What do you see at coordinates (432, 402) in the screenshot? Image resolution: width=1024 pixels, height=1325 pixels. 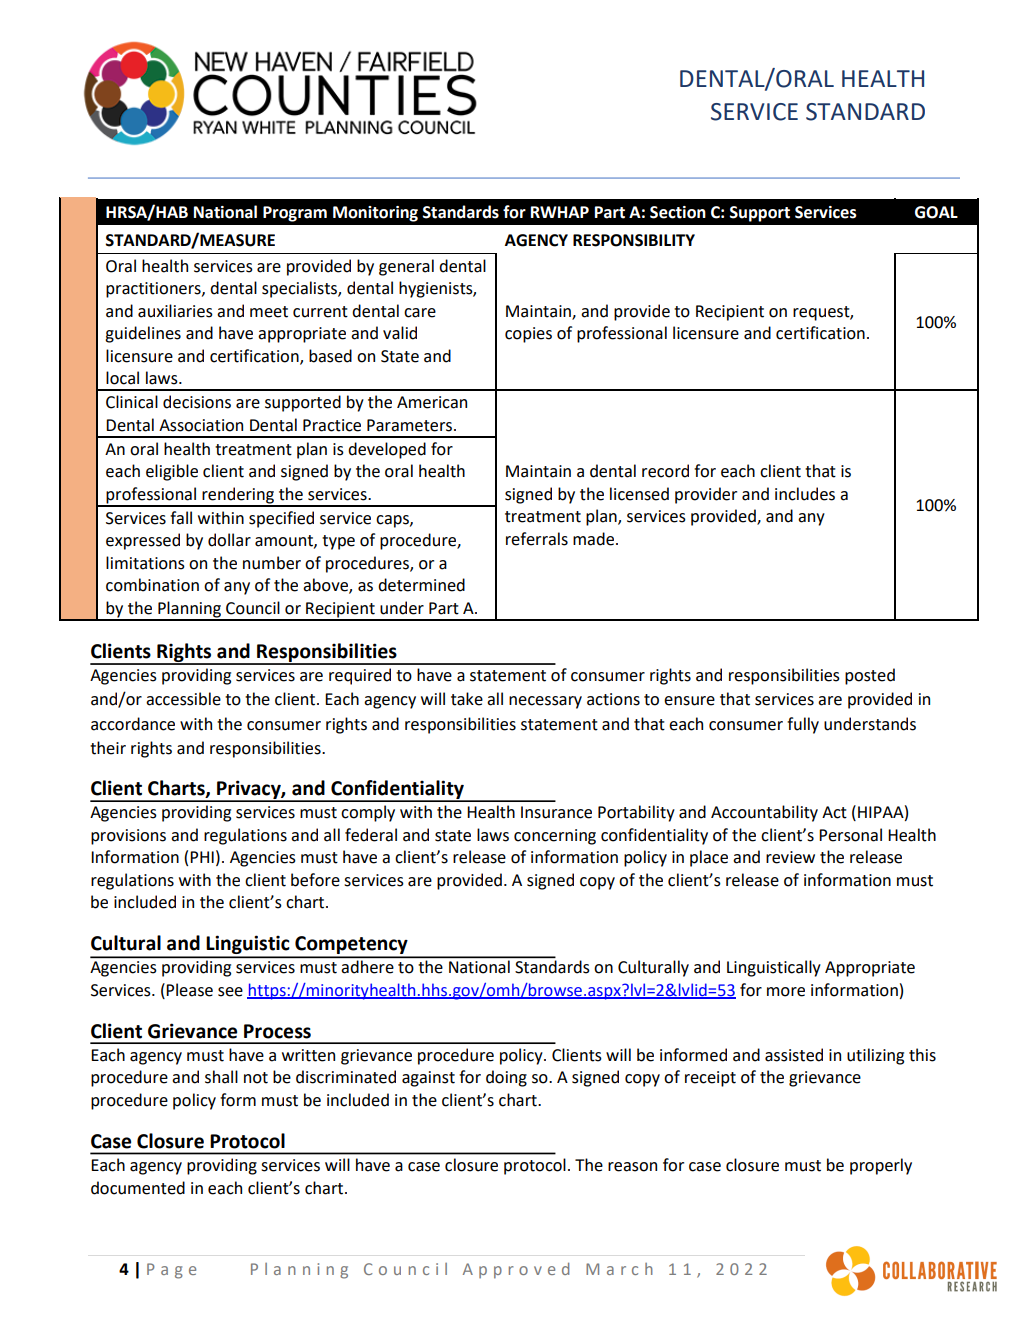 I see `American` at bounding box center [432, 402].
